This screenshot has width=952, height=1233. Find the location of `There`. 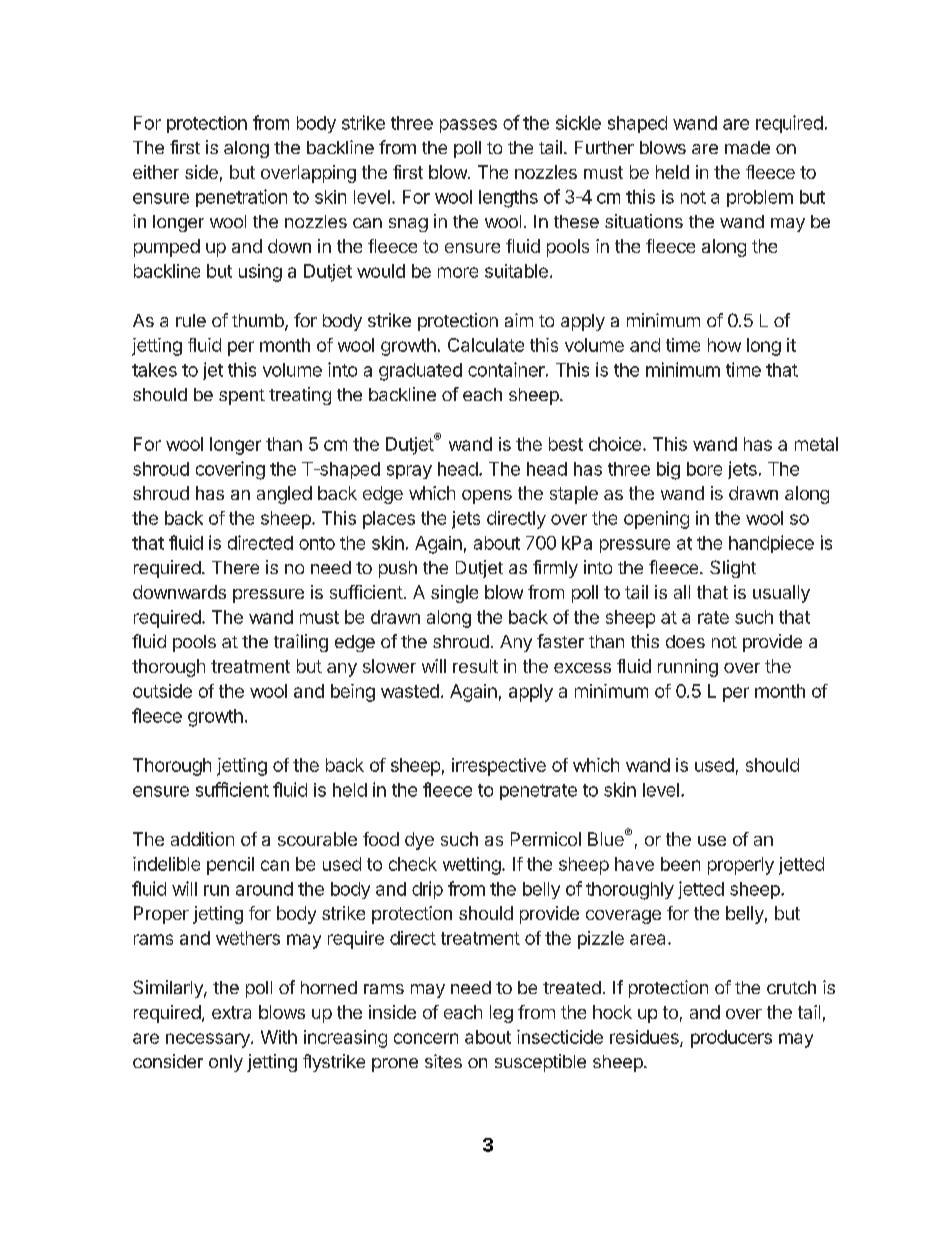

There is located at coordinates (235, 567).
